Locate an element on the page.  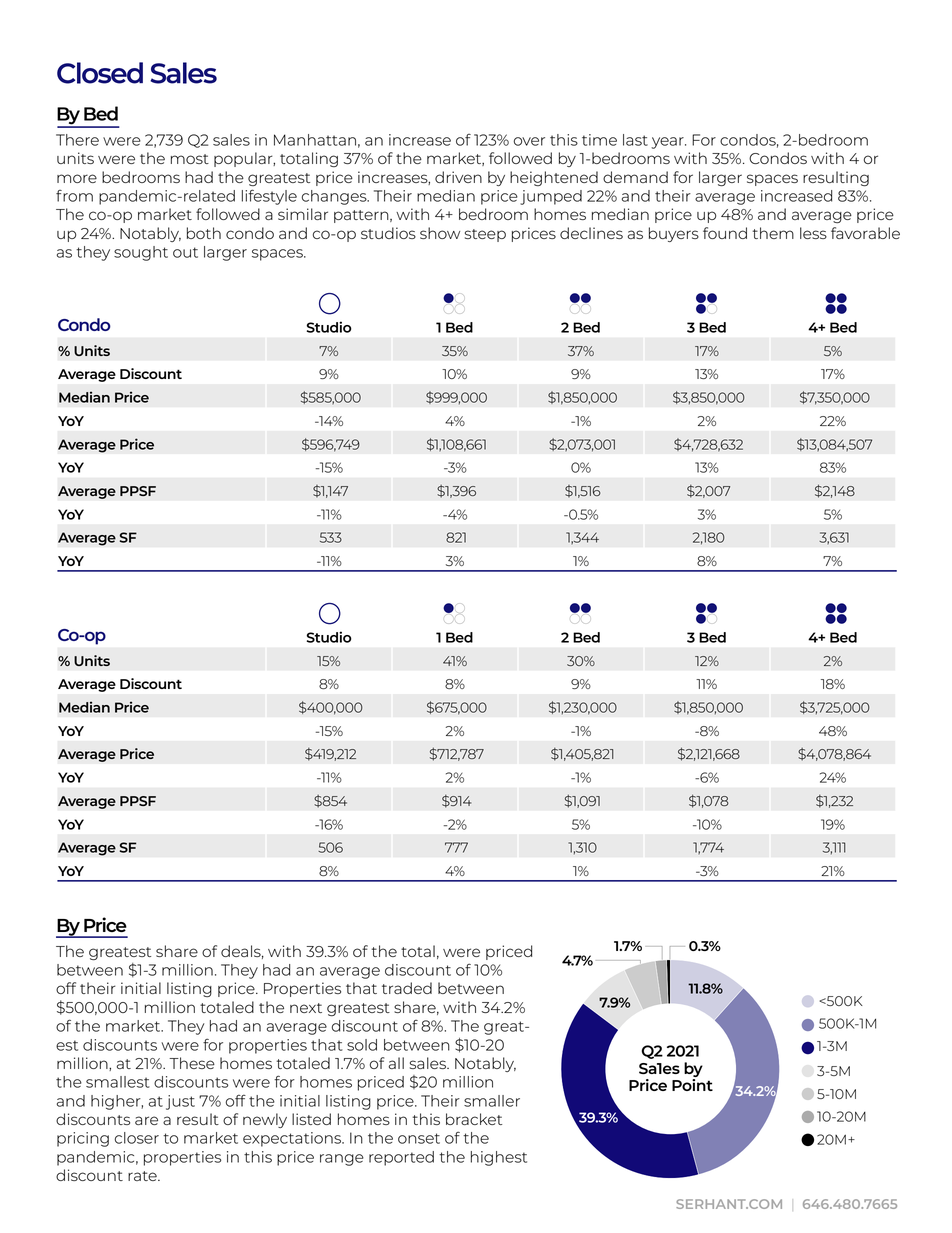
them is located at coordinates (773, 233).
